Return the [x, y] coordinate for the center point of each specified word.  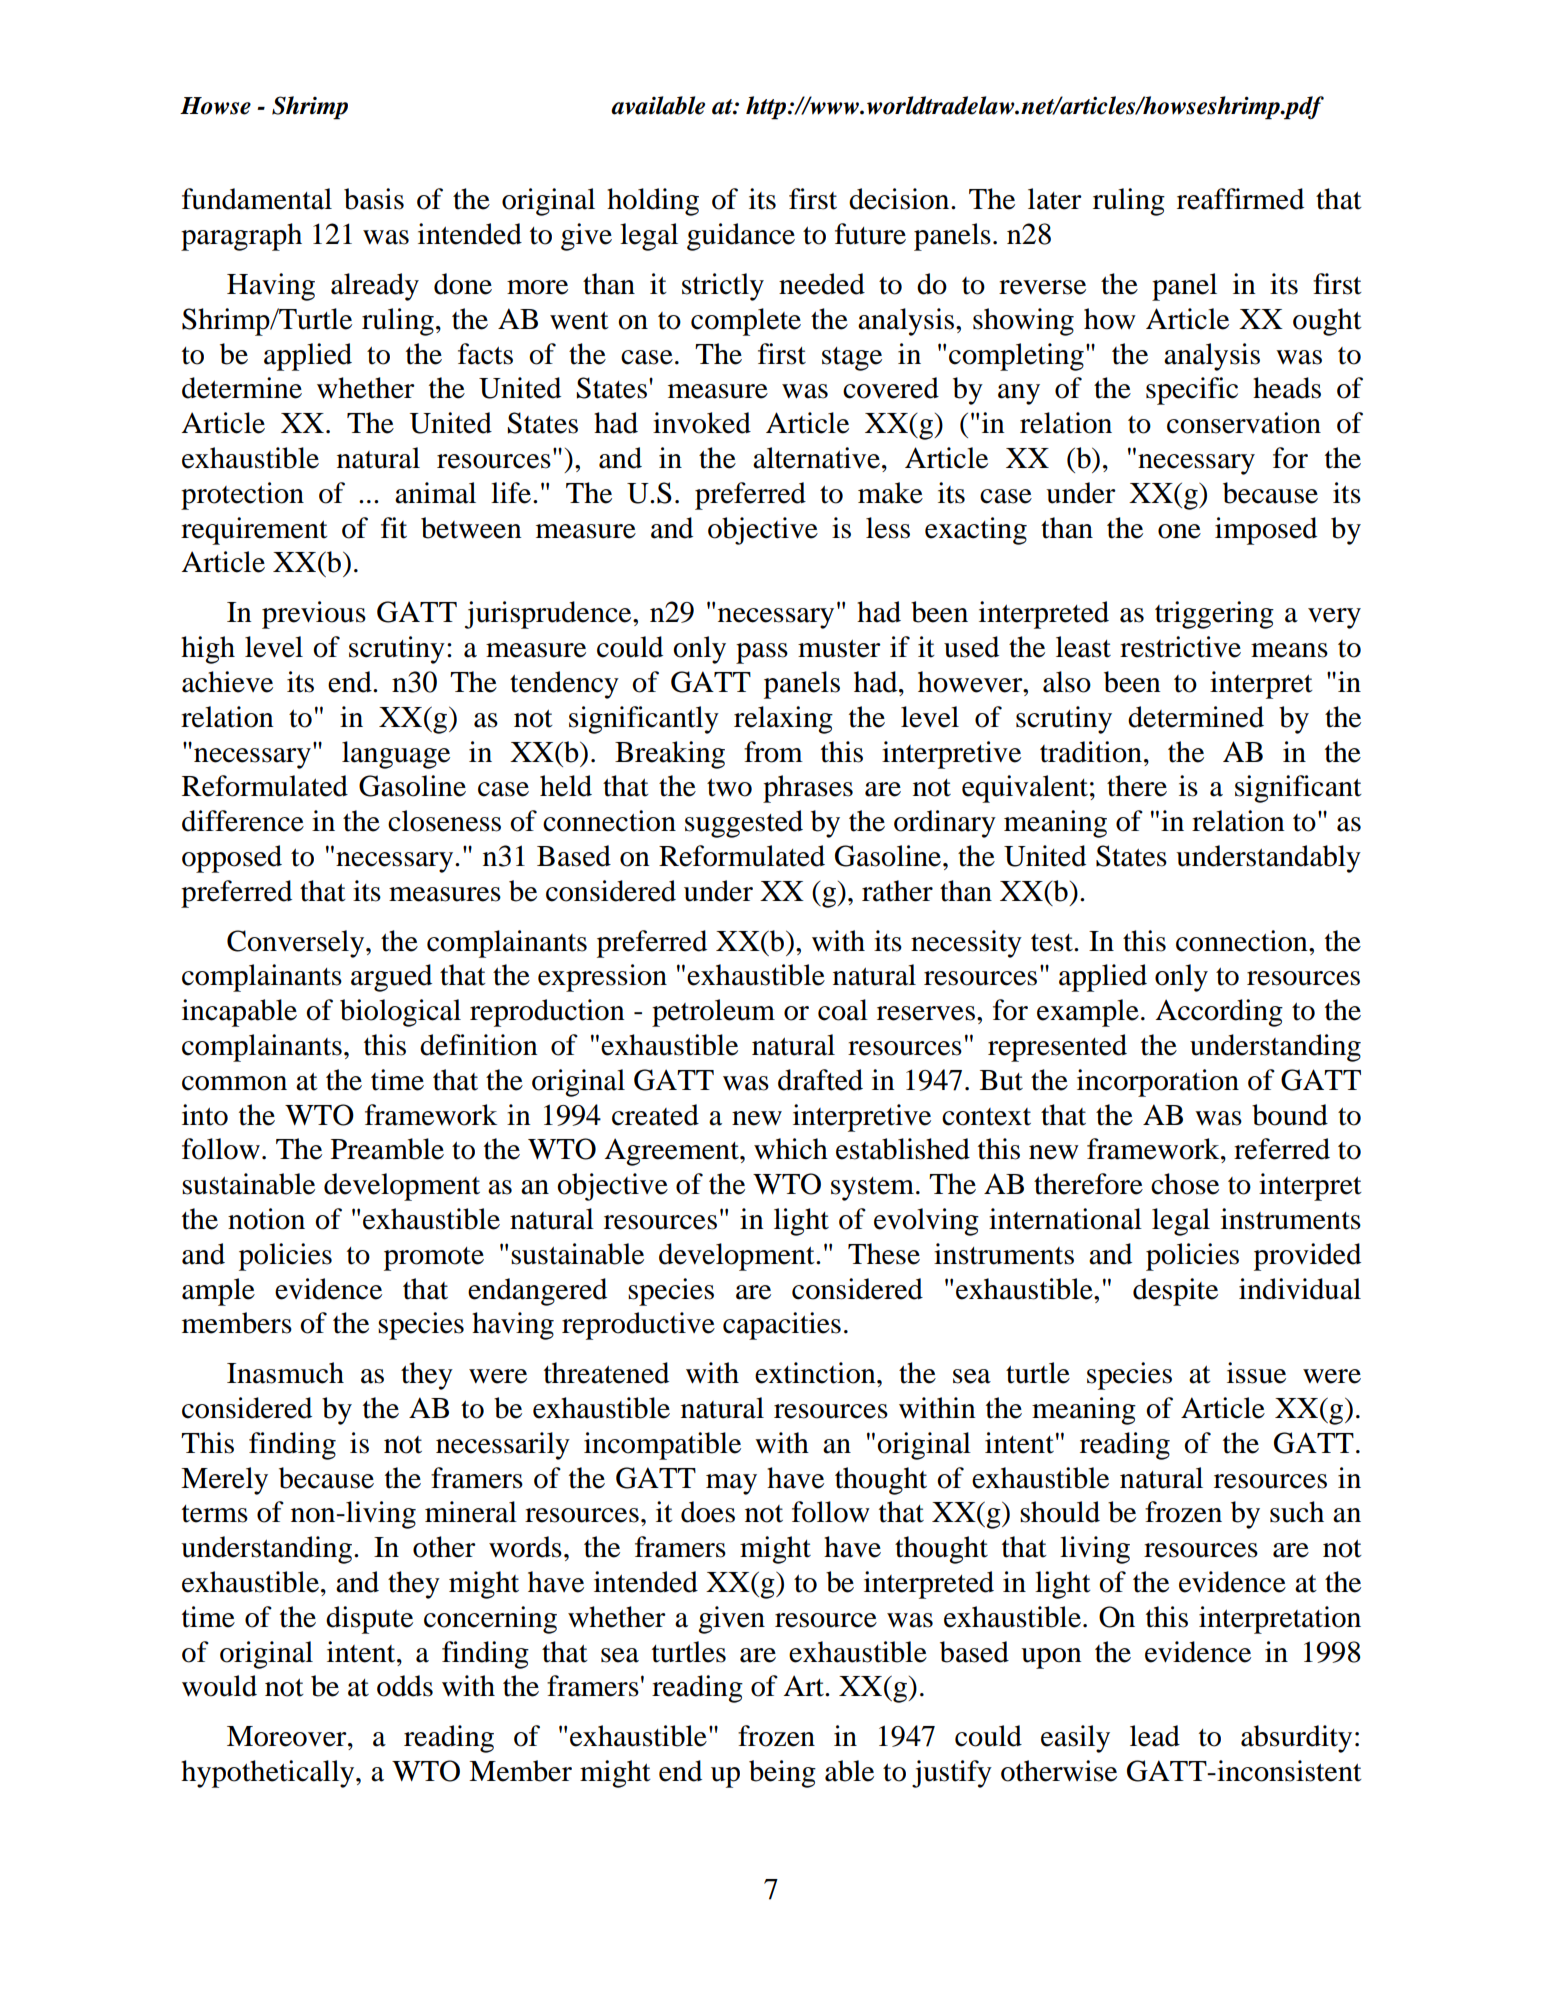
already [375, 287]
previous [314, 615]
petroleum [713, 1013]
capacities [782, 1326]
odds [405, 1686]
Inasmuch [285, 1373]
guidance [741, 237]
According [1219, 1013]
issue [1256, 1373]
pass [762, 653]
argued [391, 978]
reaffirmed [1240, 199]
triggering [1214, 615]
